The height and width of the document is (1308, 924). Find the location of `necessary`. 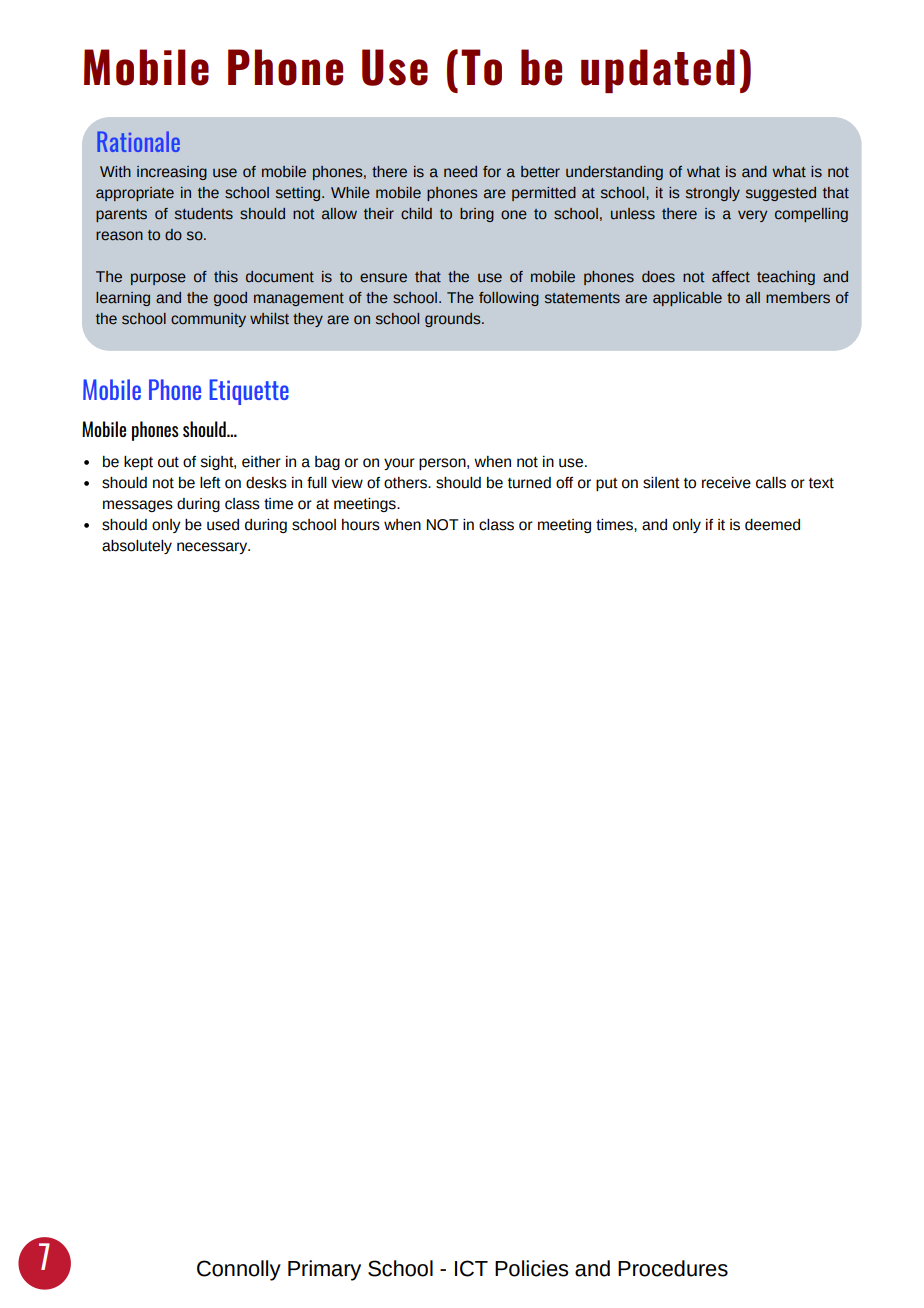

necessary is located at coordinates (213, 548).
